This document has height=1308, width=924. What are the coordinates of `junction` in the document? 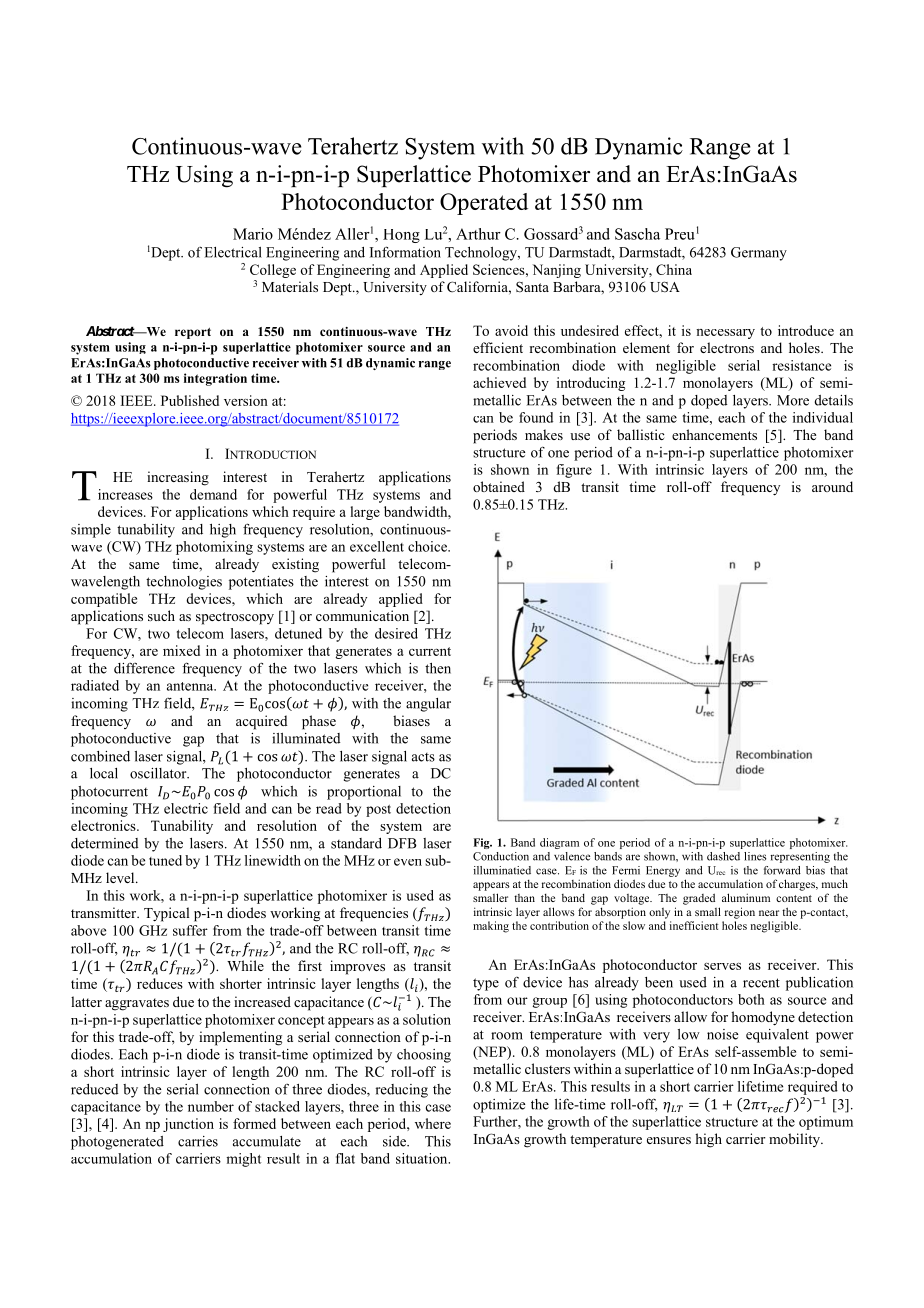 It's located at (188, 1125).
